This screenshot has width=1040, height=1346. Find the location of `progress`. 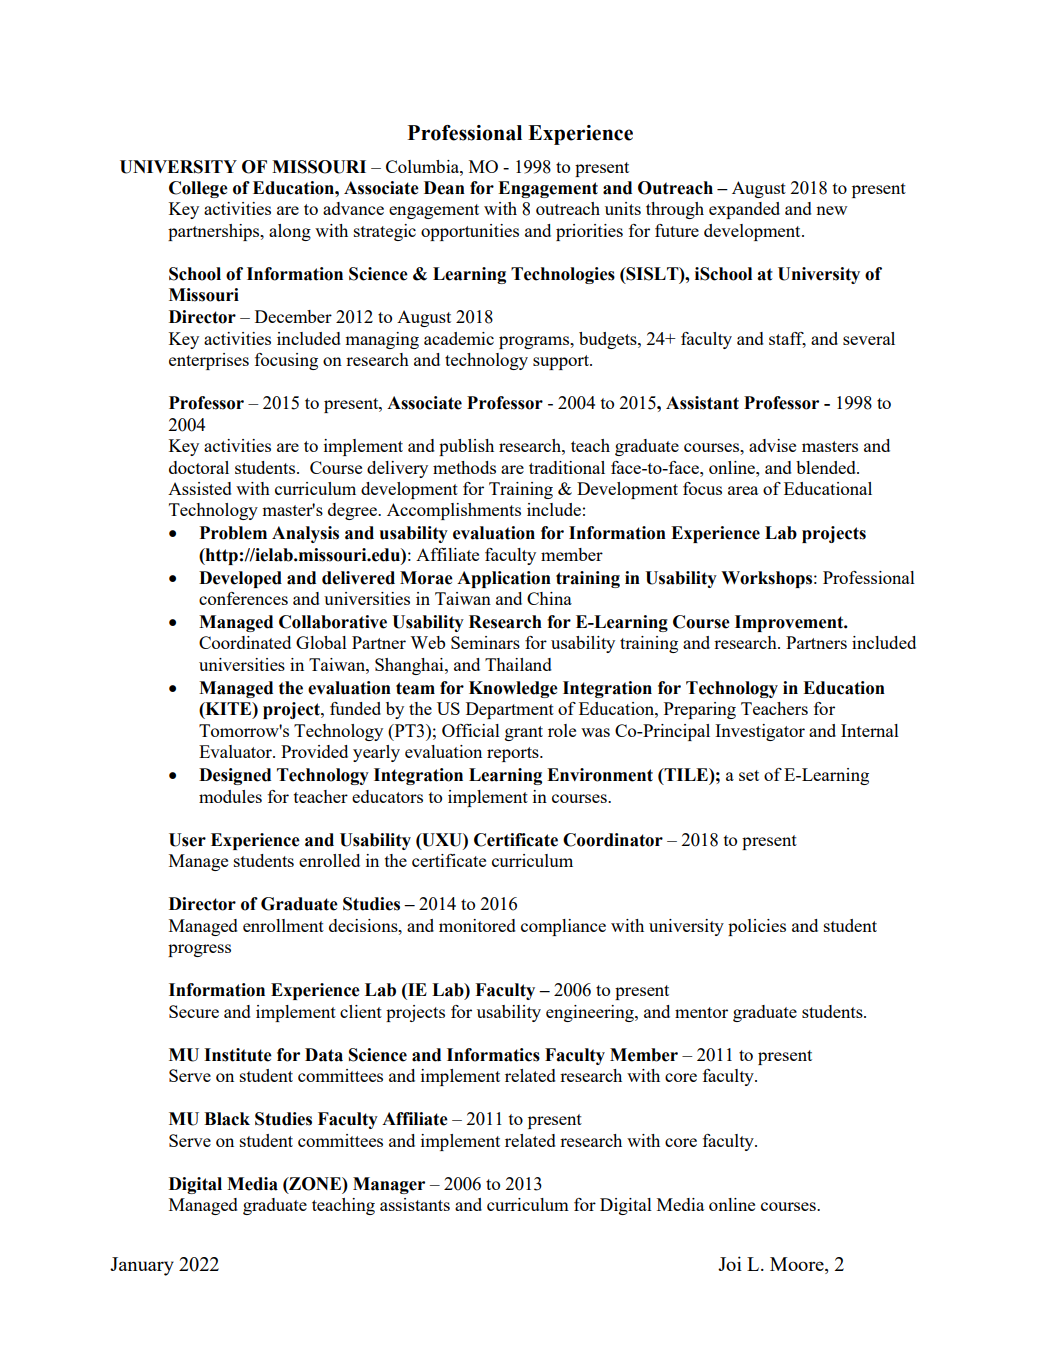

progress is located at coordinates (199, 950).
